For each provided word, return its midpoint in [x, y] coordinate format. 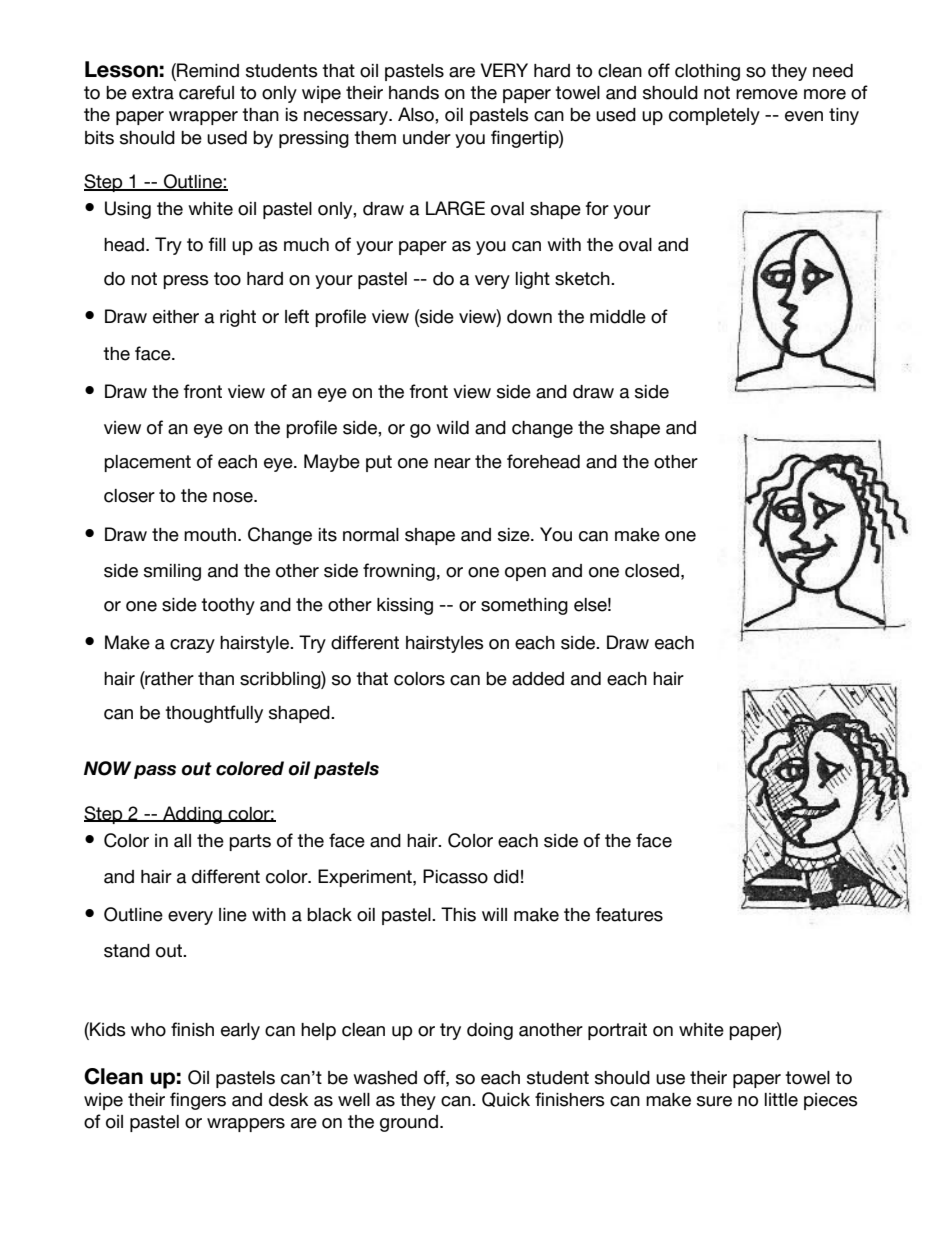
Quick [506, 1099]
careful [206, 92]
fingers [198, 1101]
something [524, 606]
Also [417, 114]
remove [767, 94]
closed [652, 571]
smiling [172, 572]
